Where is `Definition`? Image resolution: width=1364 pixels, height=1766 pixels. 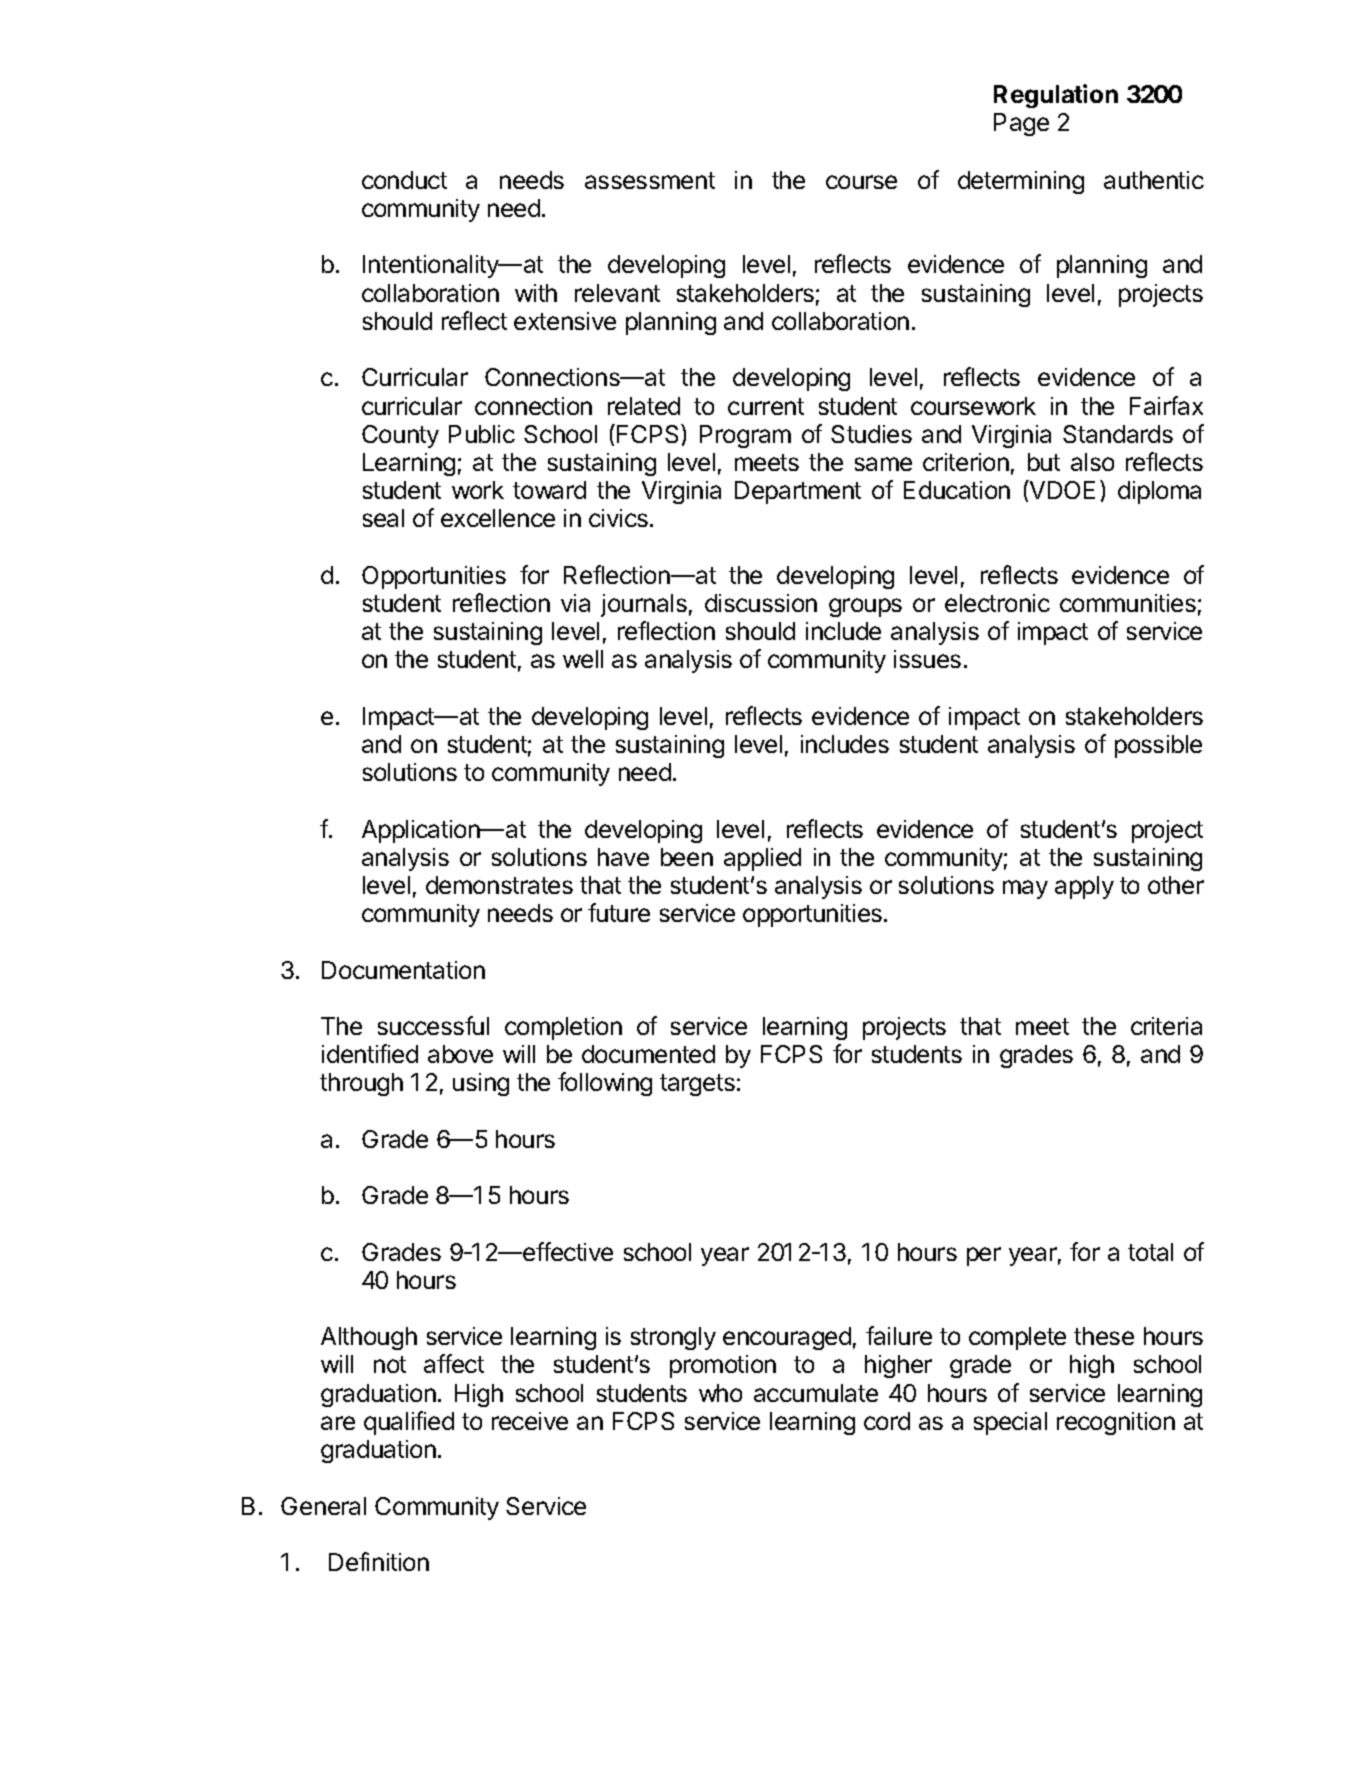
Definition is located at coordinates (379, 1561).
